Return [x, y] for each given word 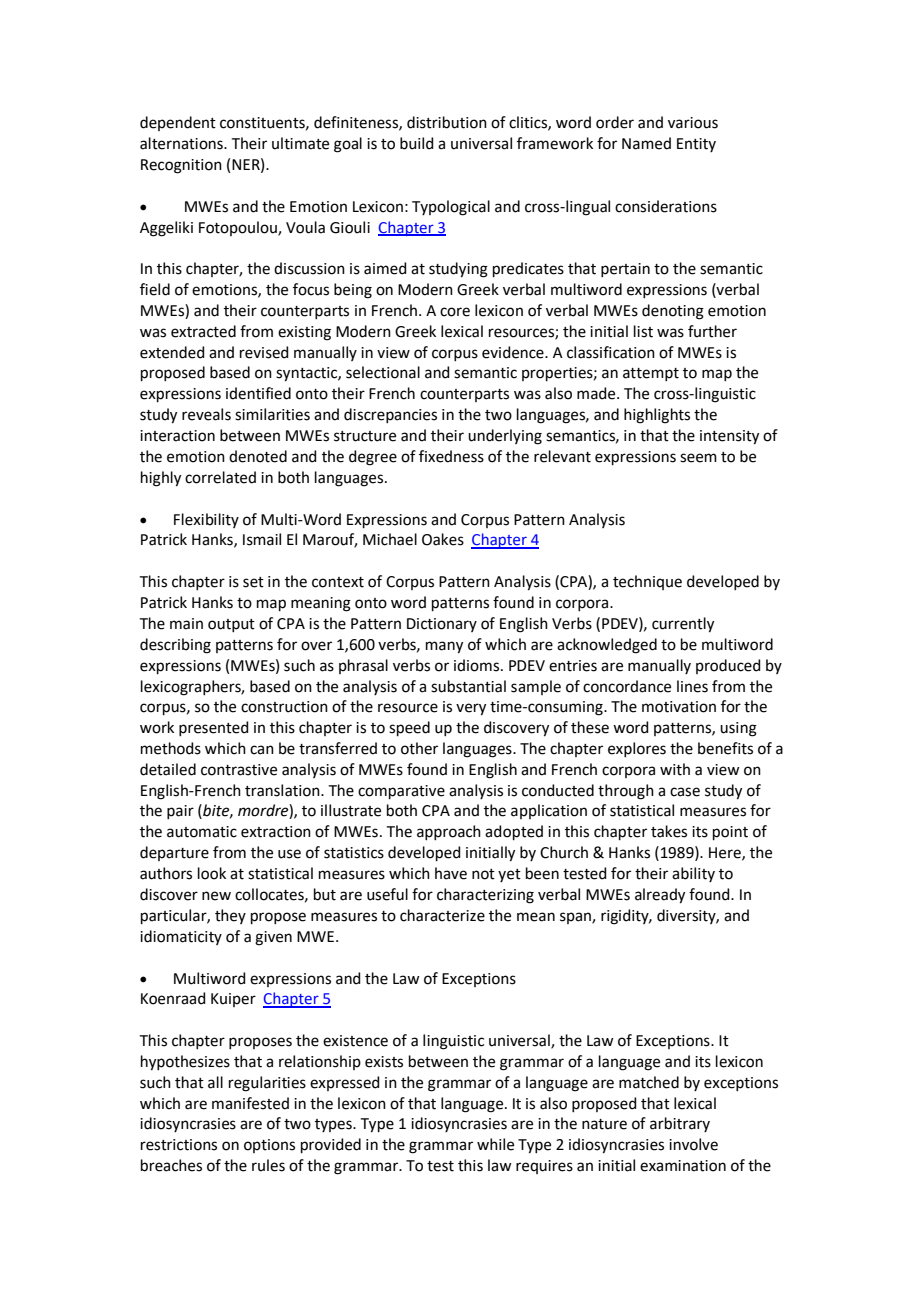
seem [698, 458]
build [417, 143]
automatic [202, 832]
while [495, 1144]
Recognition [181, 166]
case [685, 792]
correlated [220, 477]
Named [646, 143]
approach [449, 832]
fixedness [451, 456]
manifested [250, 1103]
